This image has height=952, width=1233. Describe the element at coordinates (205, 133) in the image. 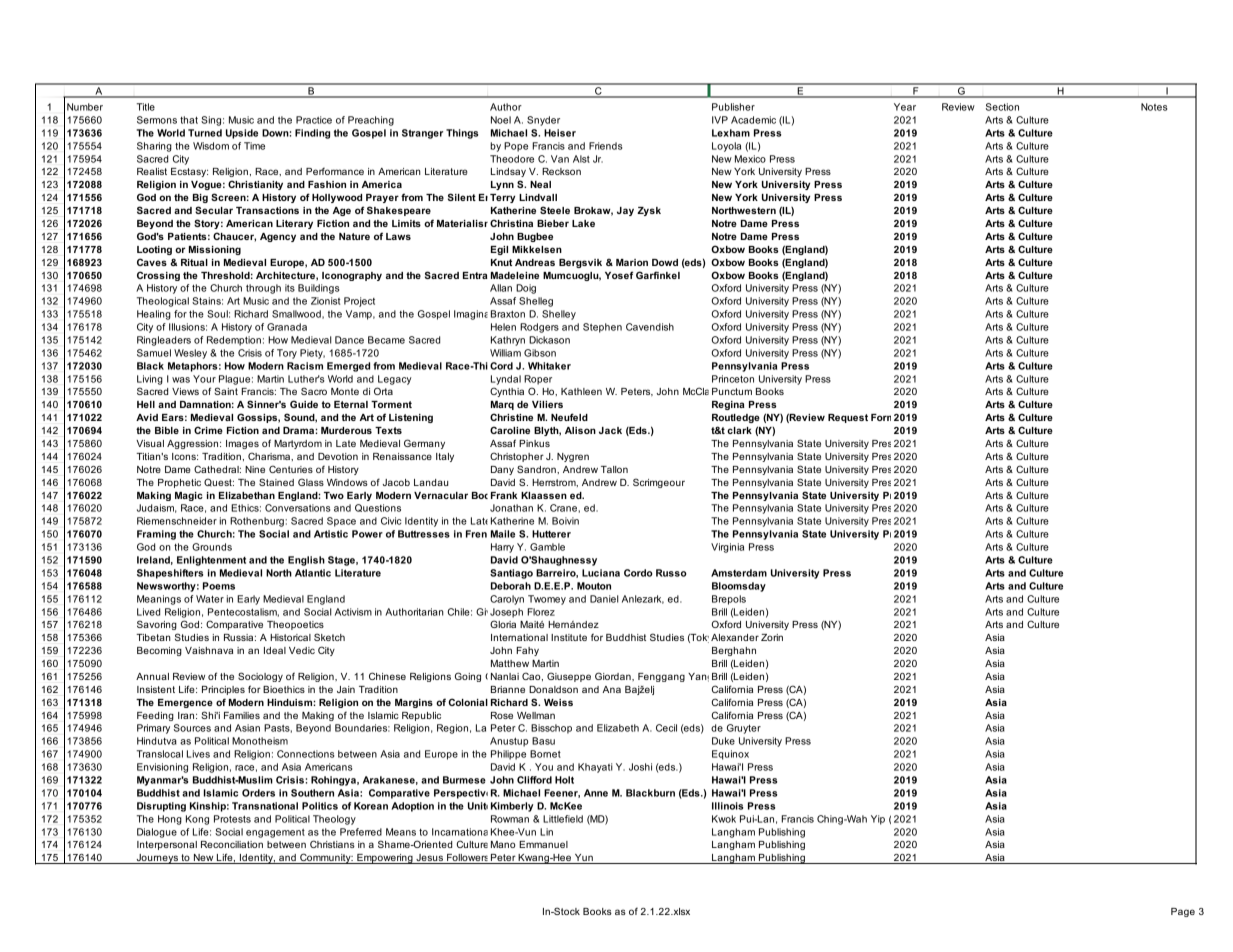

I see `Turned` at that location.
